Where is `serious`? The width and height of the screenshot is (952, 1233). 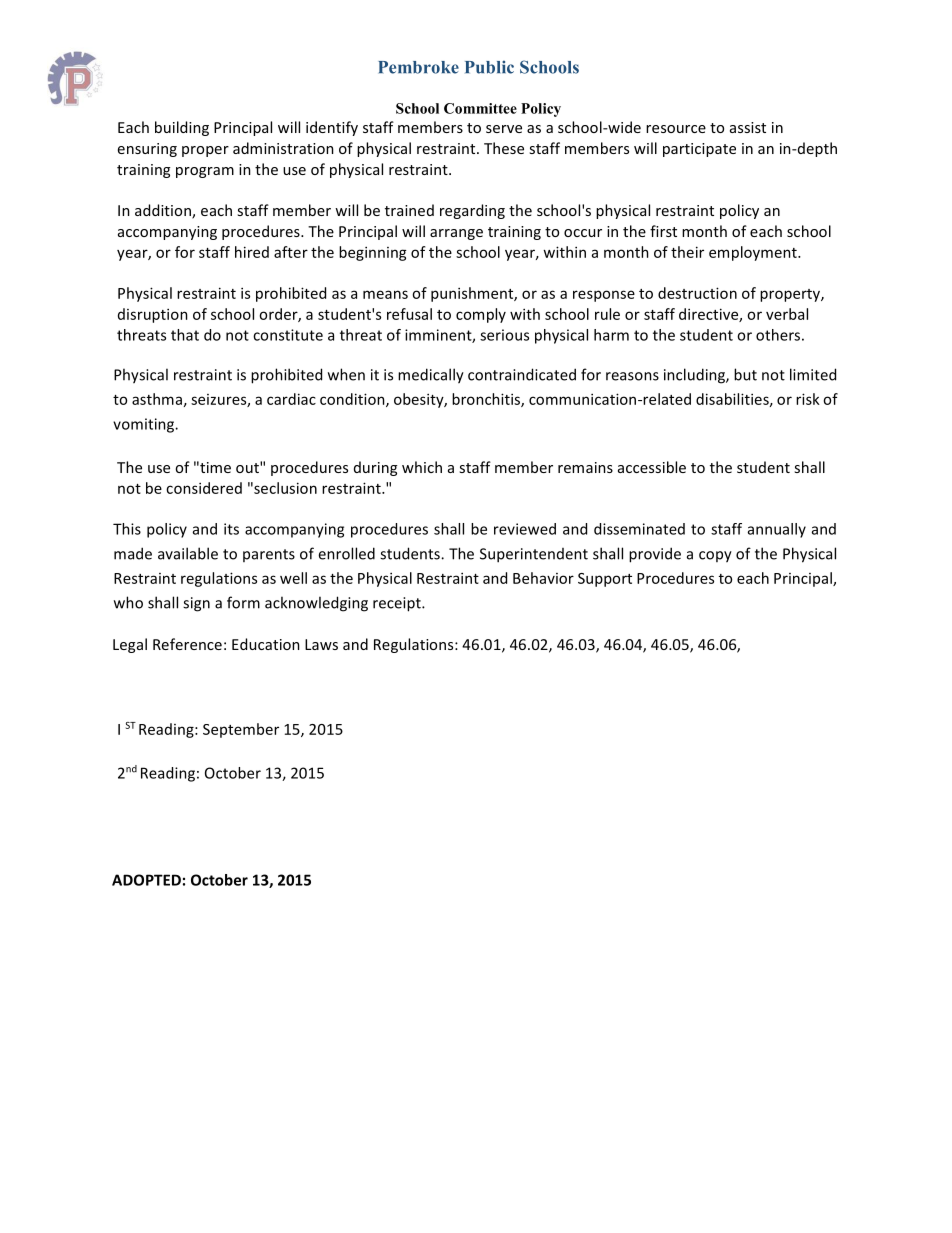 serious is located at coordinates (504, 335).
